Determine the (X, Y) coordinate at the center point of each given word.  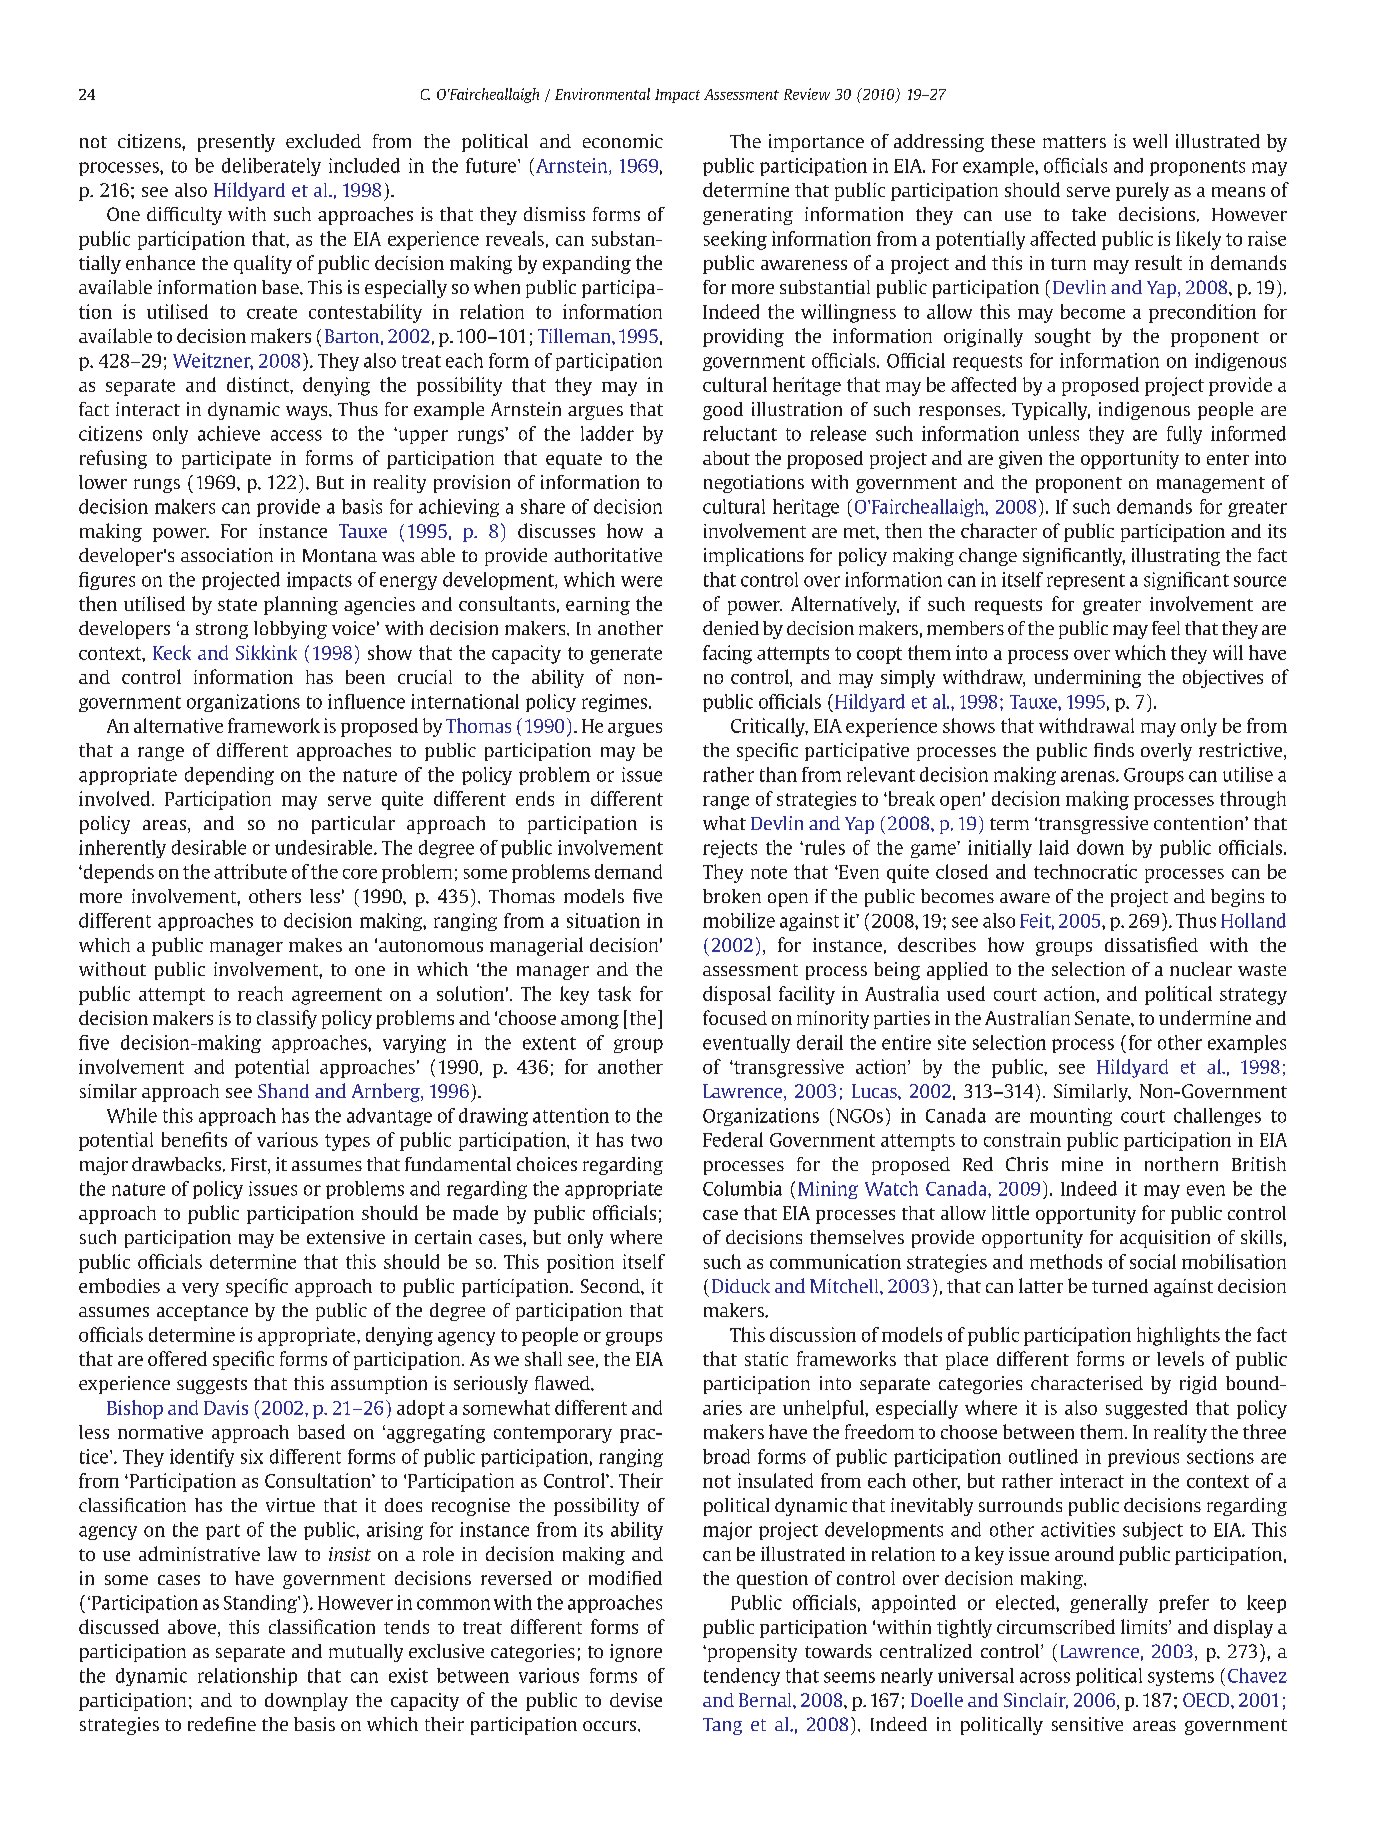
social (1153, 1261)
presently (236, 143)
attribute (250, 871)
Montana (340, 555)
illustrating (1176, 557)
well (1150, 141)
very (200, 1290)
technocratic (1085, 871)
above (193, 1628)
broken (732, 896)
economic (623, 141)
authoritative (608, 555)
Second (611, 1286)
